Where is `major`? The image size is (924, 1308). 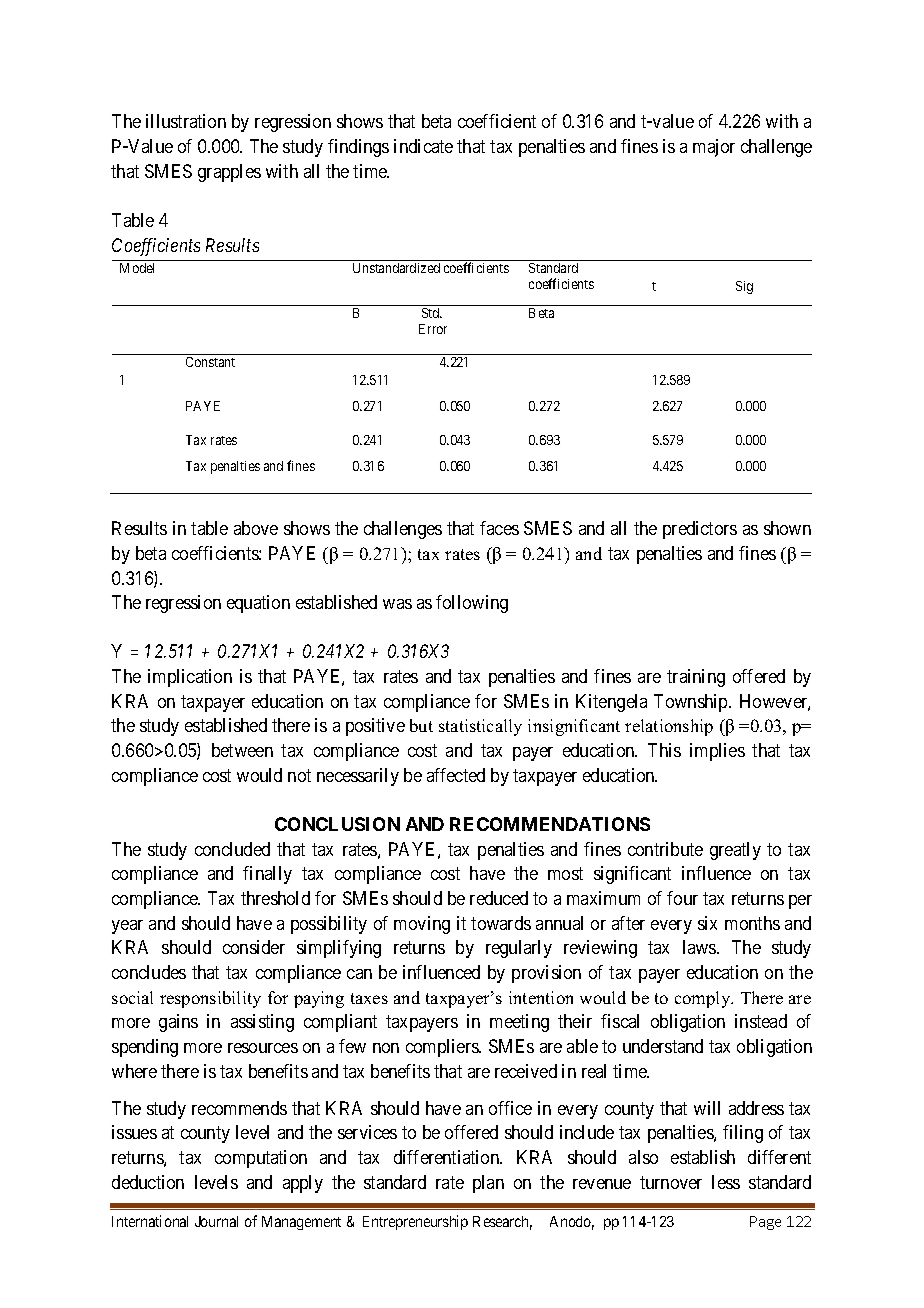 major is located at coordinates (714, 148).
